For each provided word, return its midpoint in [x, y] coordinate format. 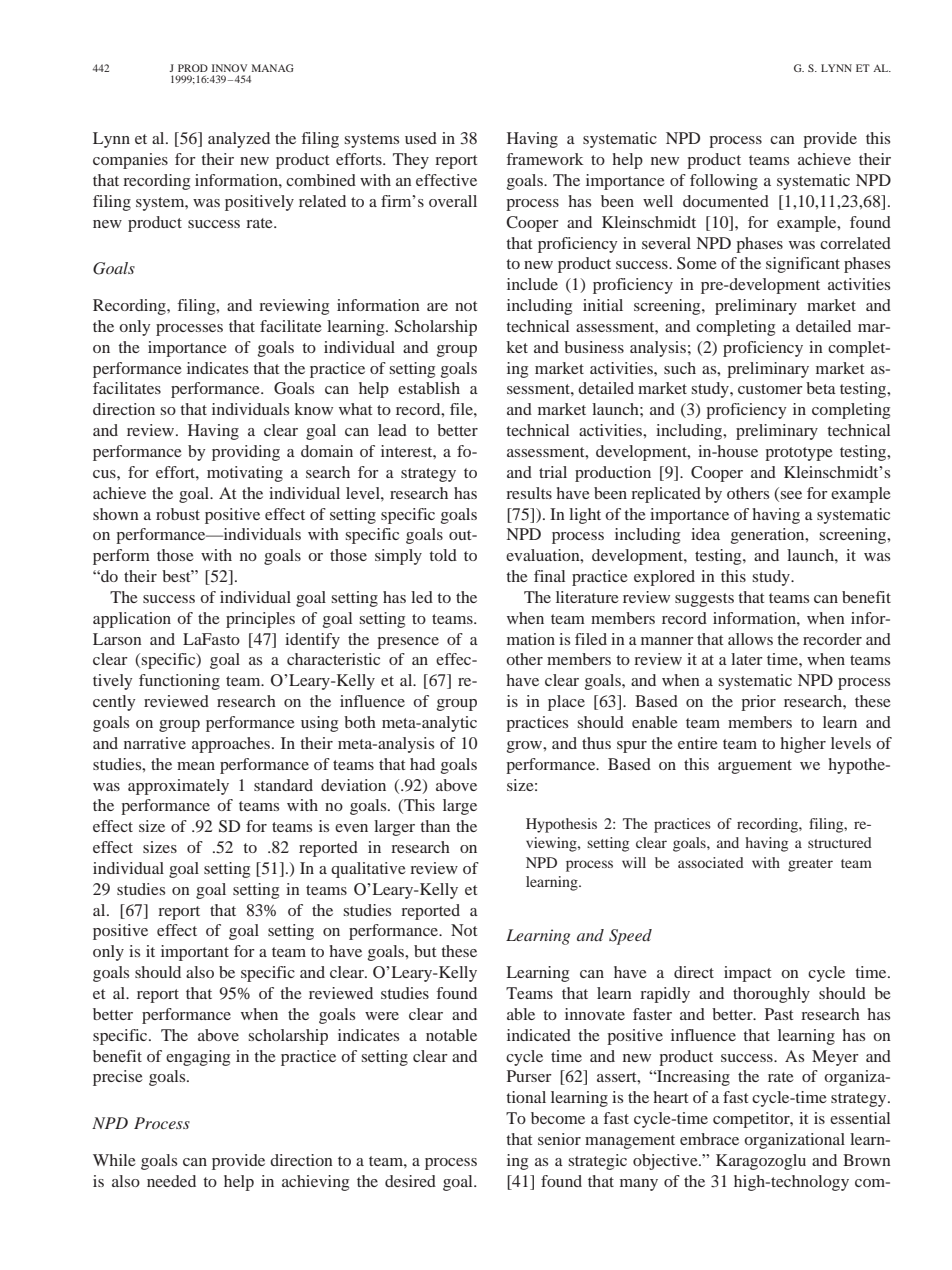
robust [178, 514]
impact [747, 974]
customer [770, 389]
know [313, 409]
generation [769, 536]
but [425, 951]
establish [429, 388]
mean [196, 766]
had [422, 764]
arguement [755, 767]
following [724, 182]
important [195, 953]
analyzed [239, 140]
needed [171, 1181]
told [443, 555]
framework [545, 159]
